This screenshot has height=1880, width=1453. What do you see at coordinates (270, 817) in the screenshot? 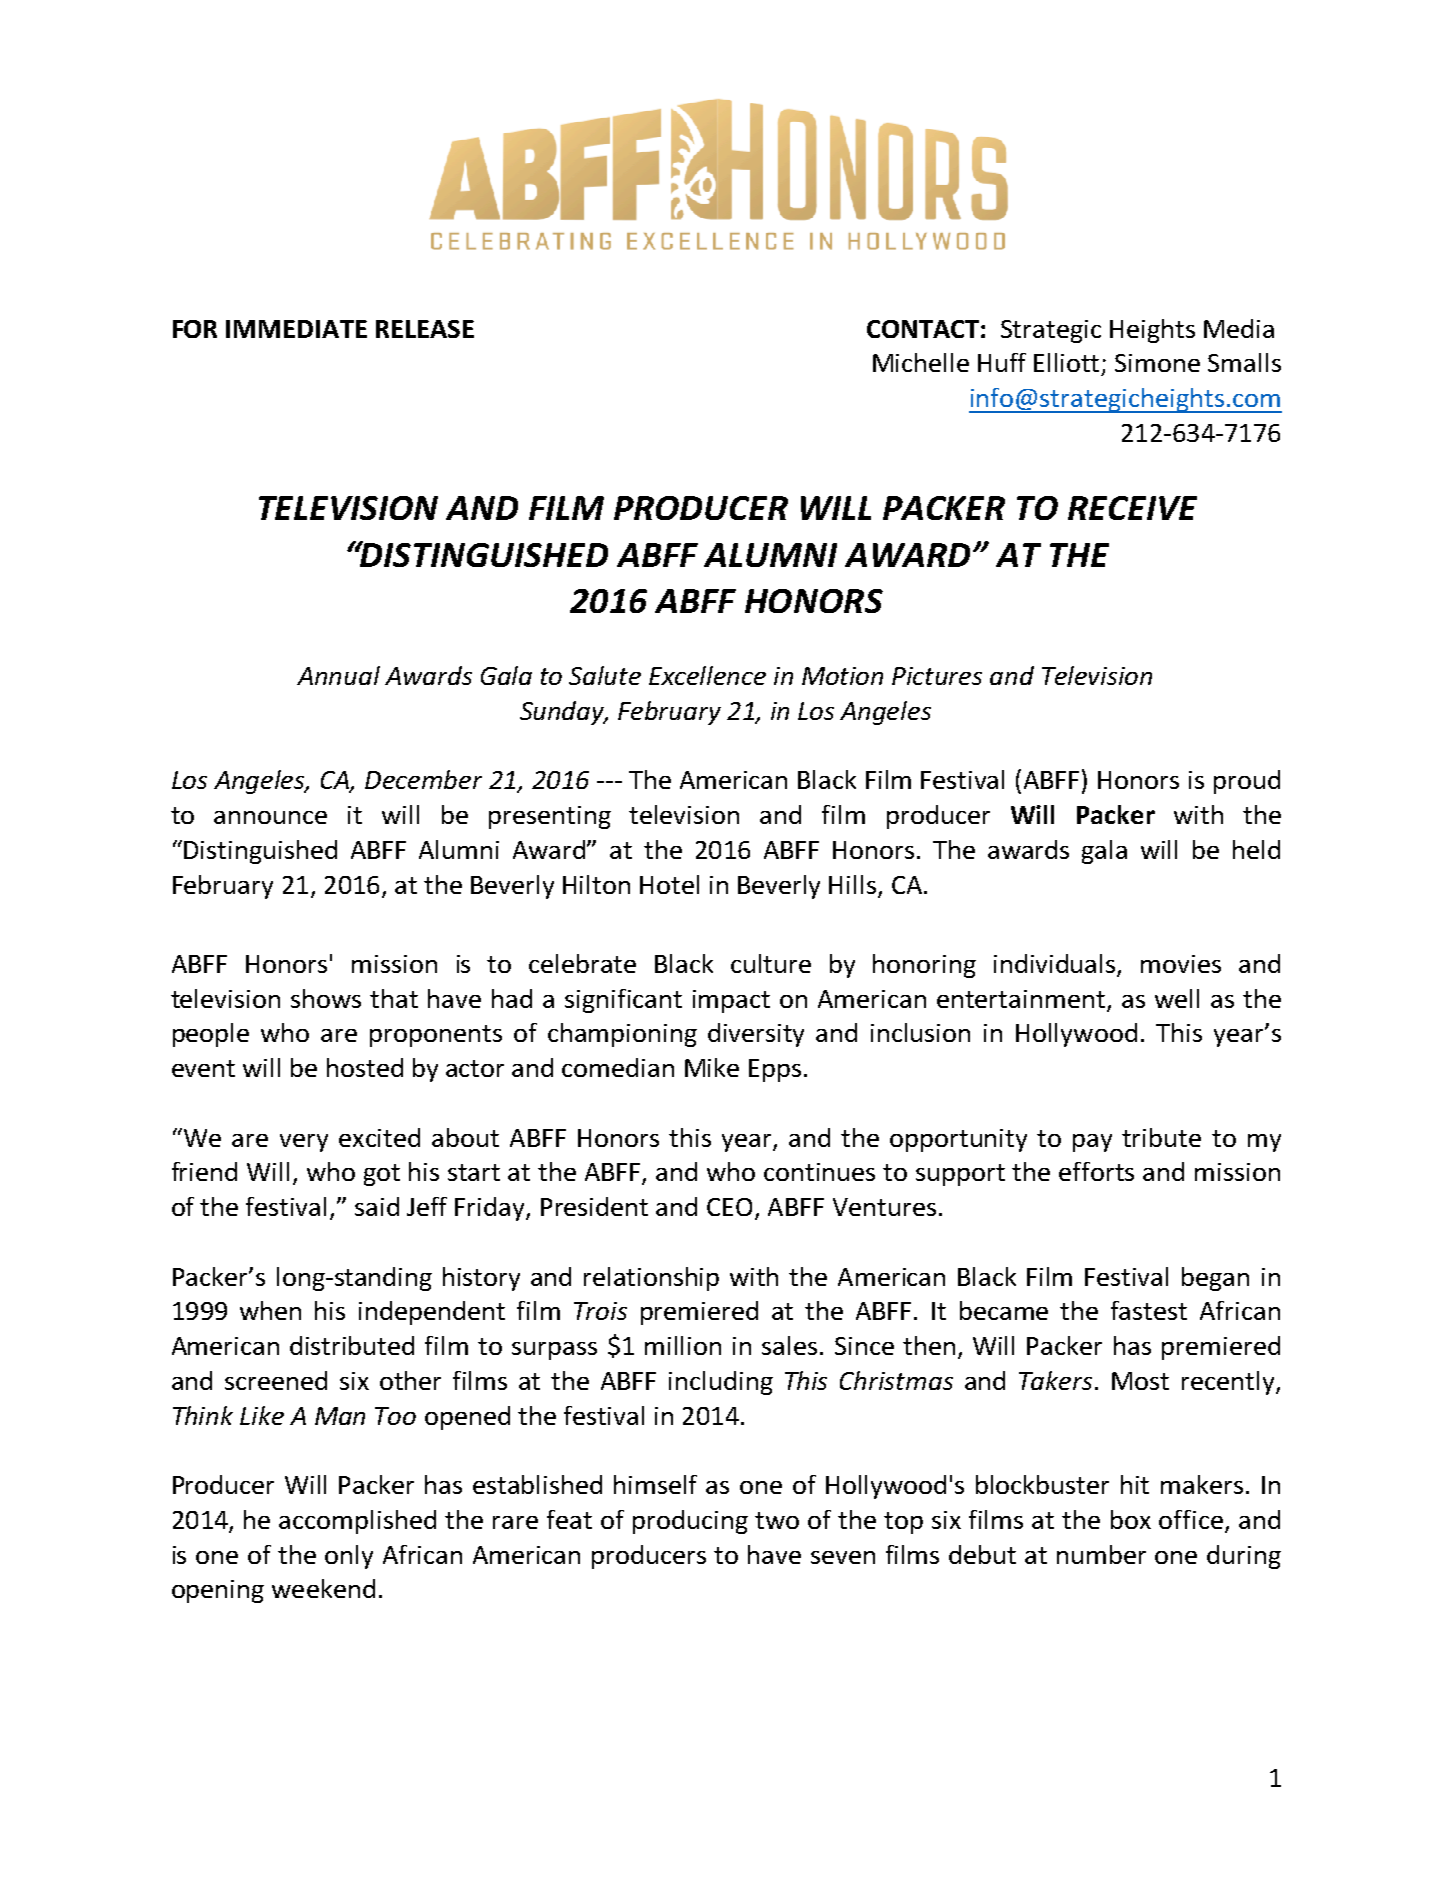
I see `announce` at bounding box center [270, 817].
